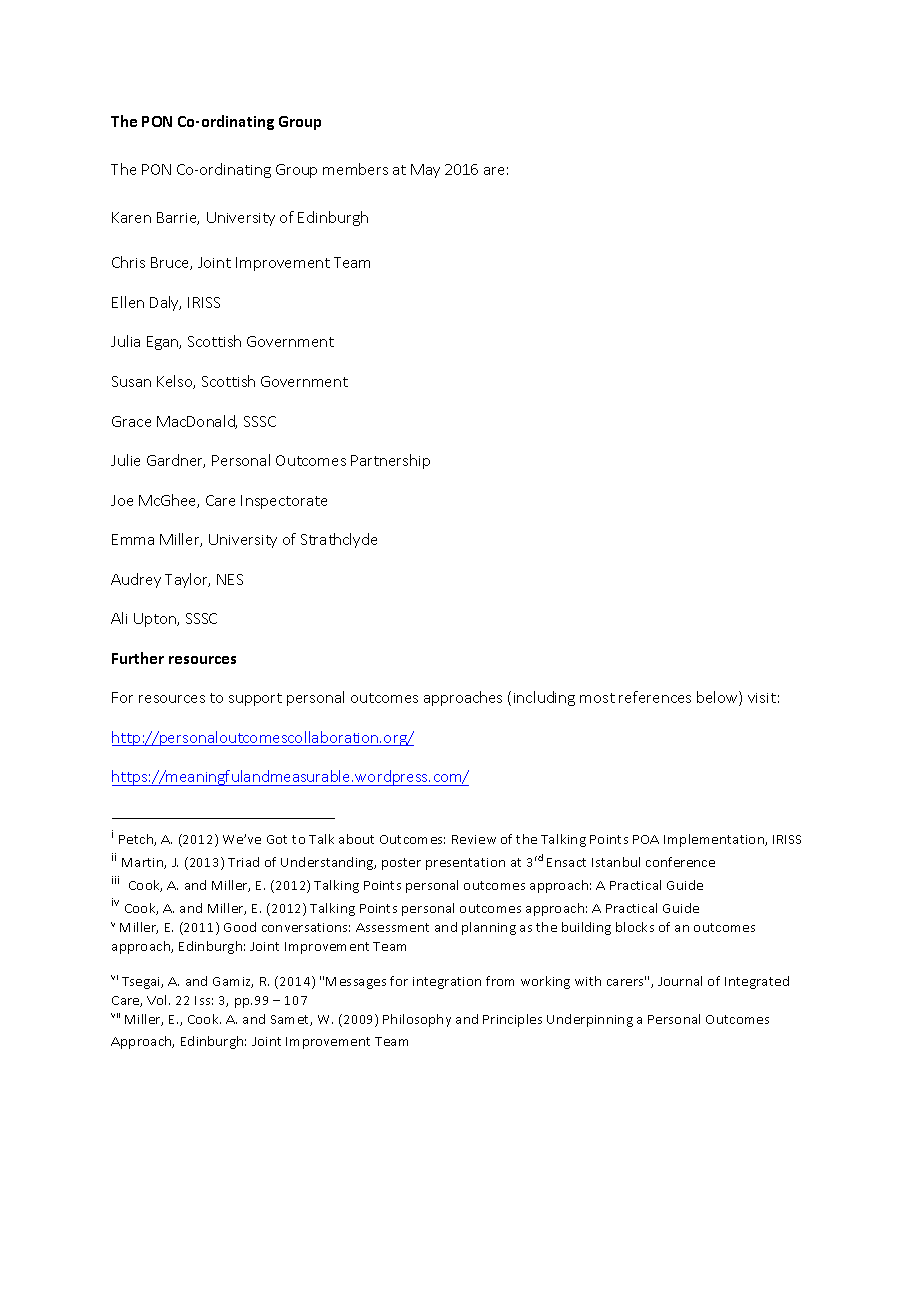 This document has width=924, height=1308. I want to click on most, so click(597, 698).
